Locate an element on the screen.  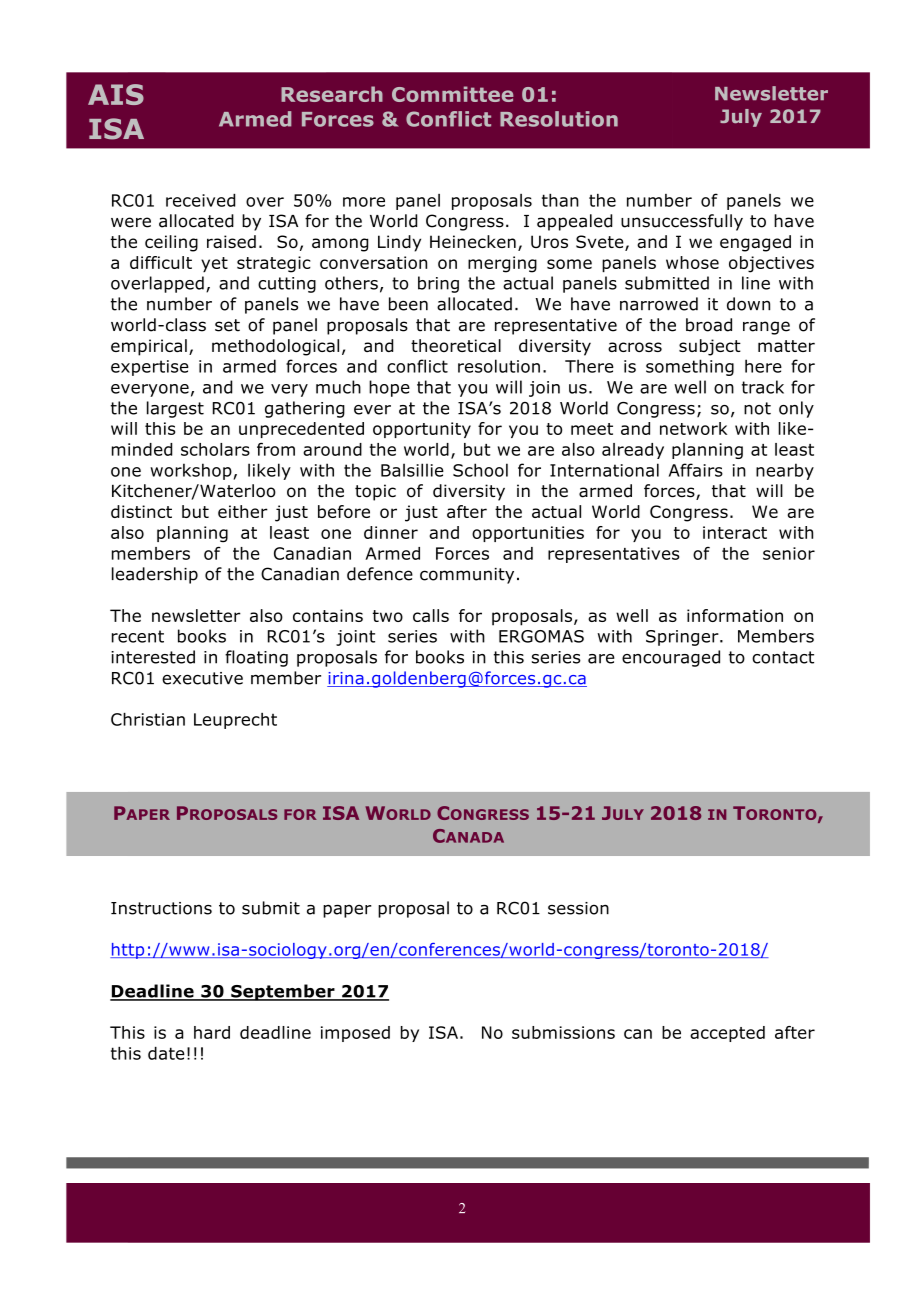
Christian is located at coordinates (148, 719).
